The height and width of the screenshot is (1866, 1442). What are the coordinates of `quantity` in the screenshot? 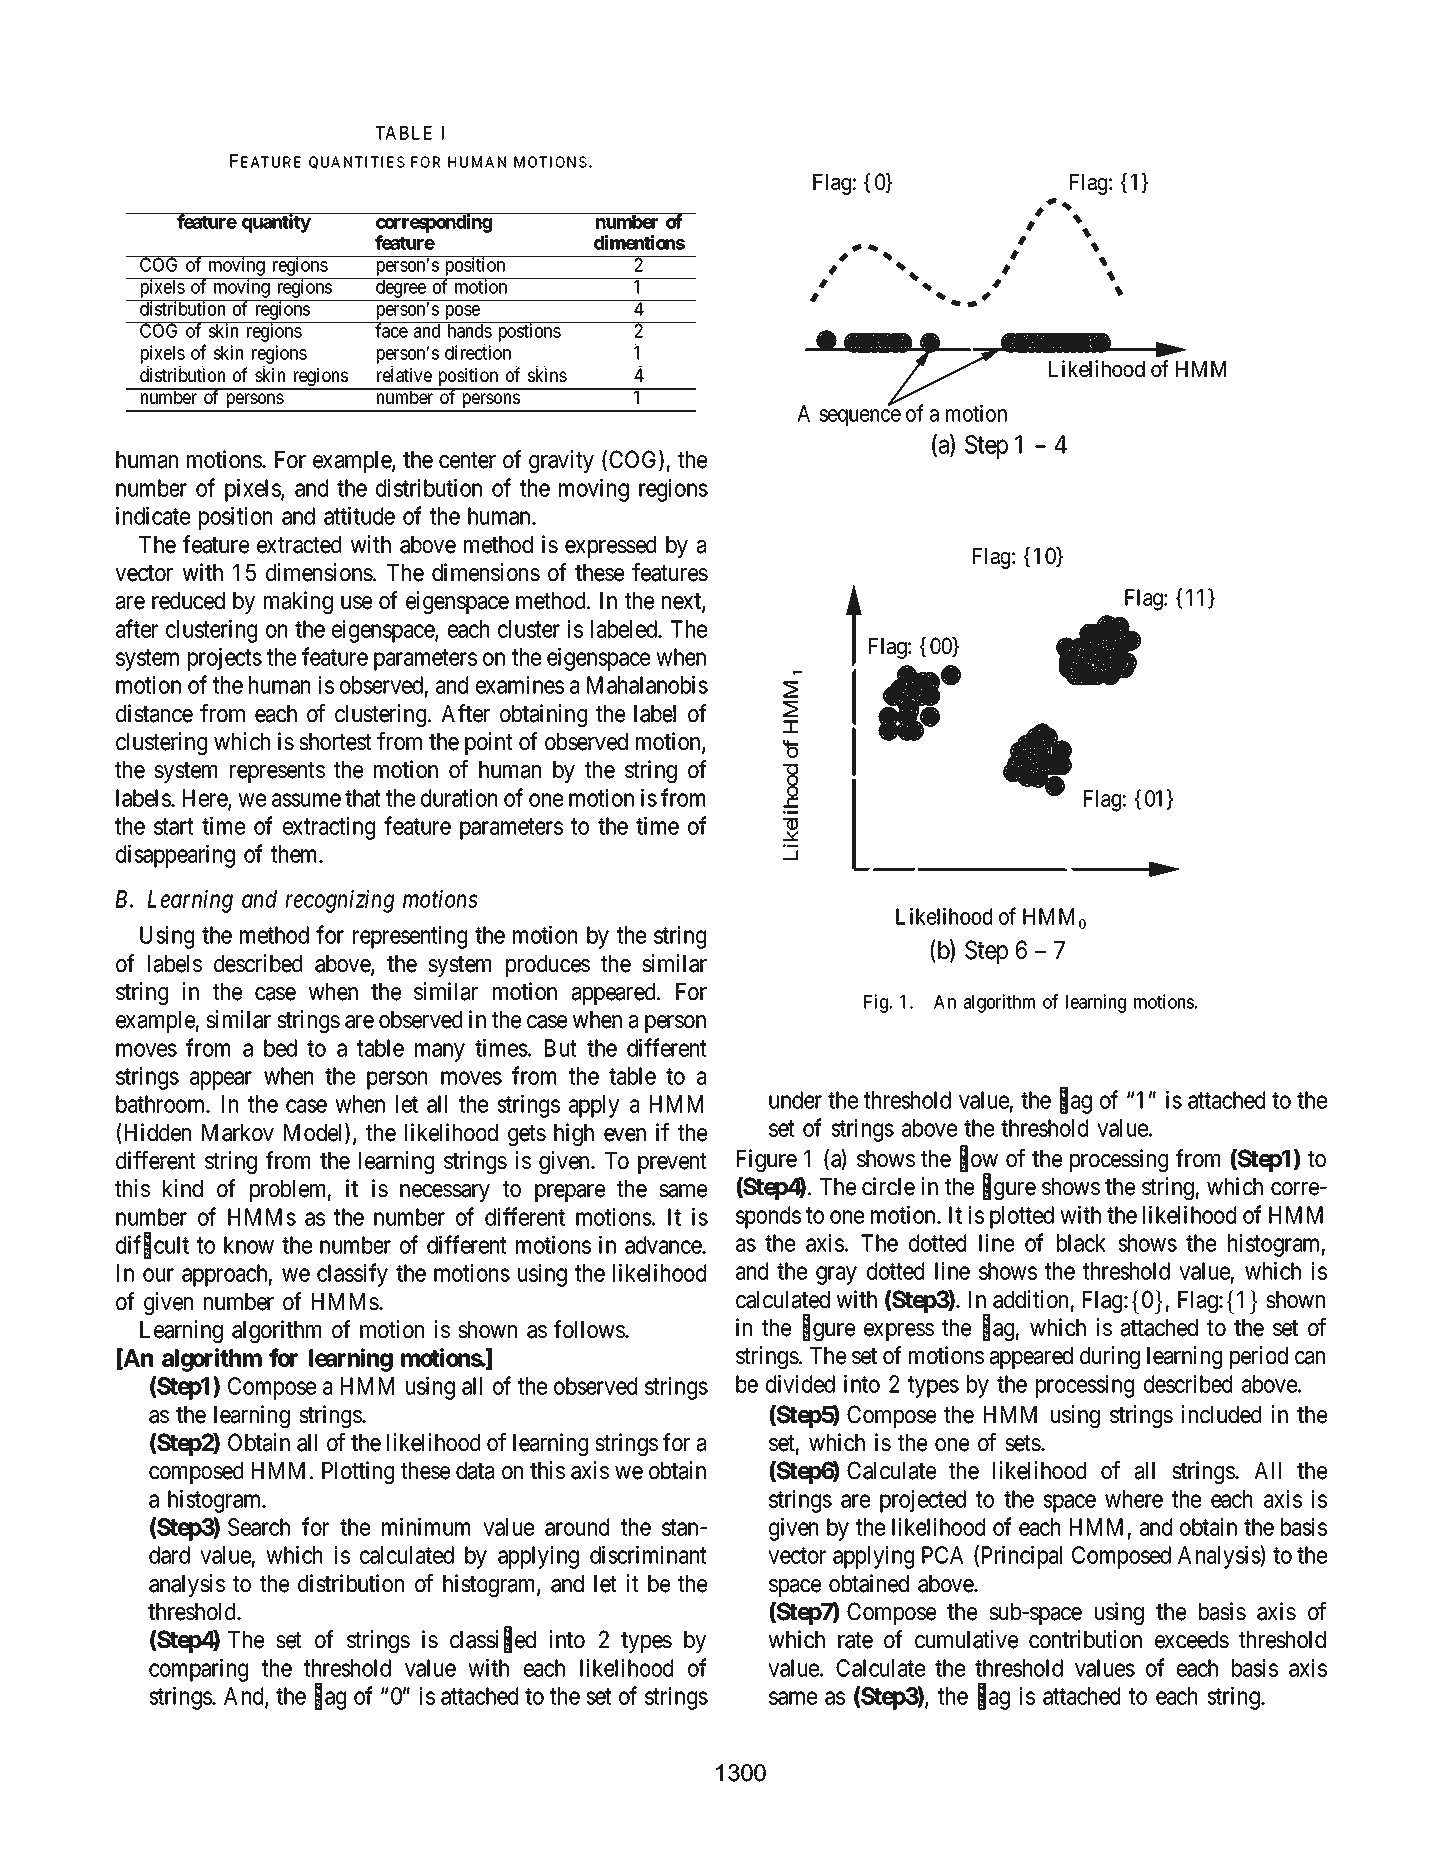 It's located at (276, 223).
